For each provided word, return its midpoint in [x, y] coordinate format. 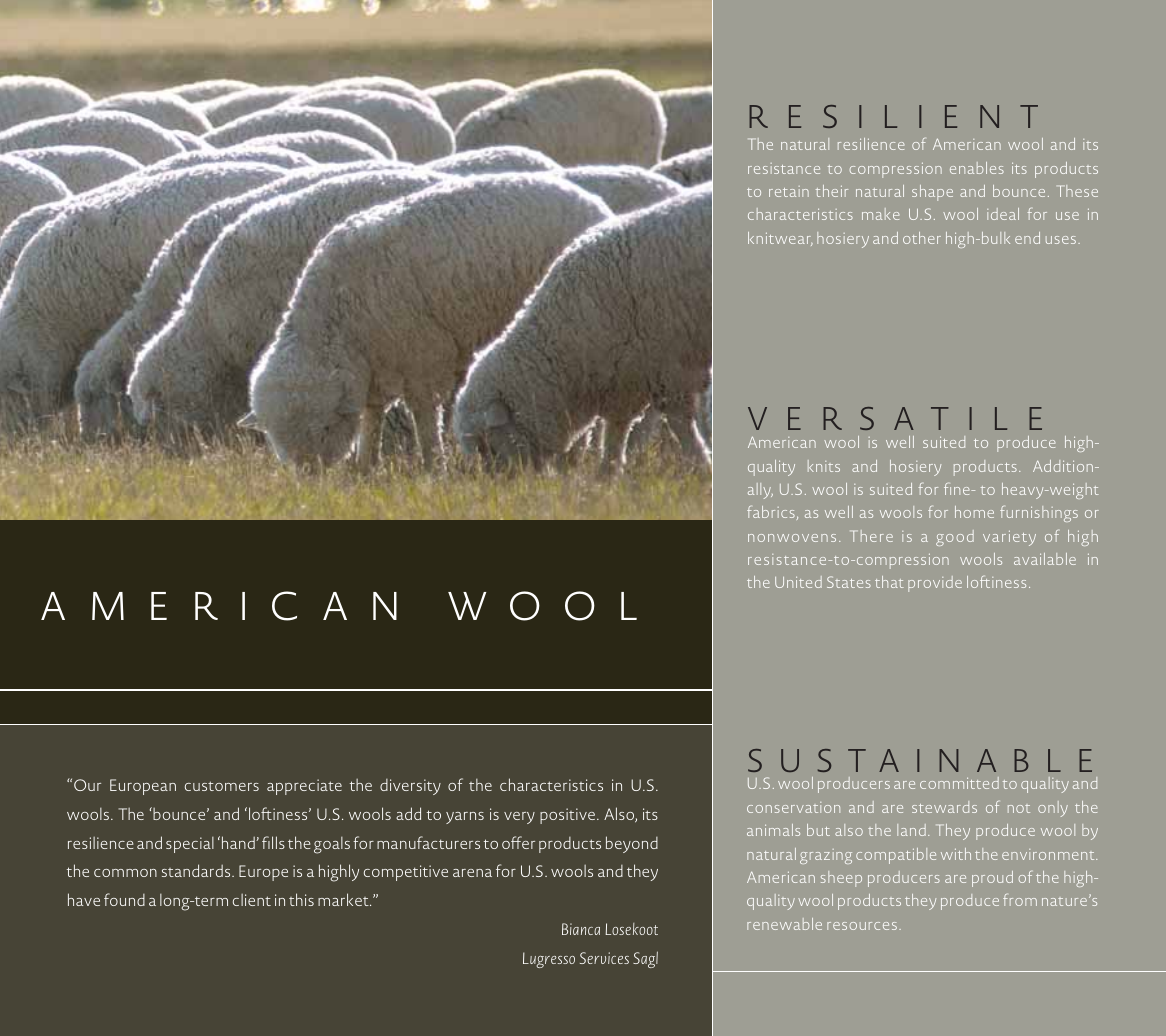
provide [935, 584]
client [252, 900]
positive [569, 816]
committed [959, 783]
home [974, 512]
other [922, 238]
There [871, 536]
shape [932, 193]
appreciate [304, 787]
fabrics [771, 512]
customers [222, 786]
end [1027, 238]
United [798, 582]
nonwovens [792, 538]
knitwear [780, 239]
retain [789, 191]
